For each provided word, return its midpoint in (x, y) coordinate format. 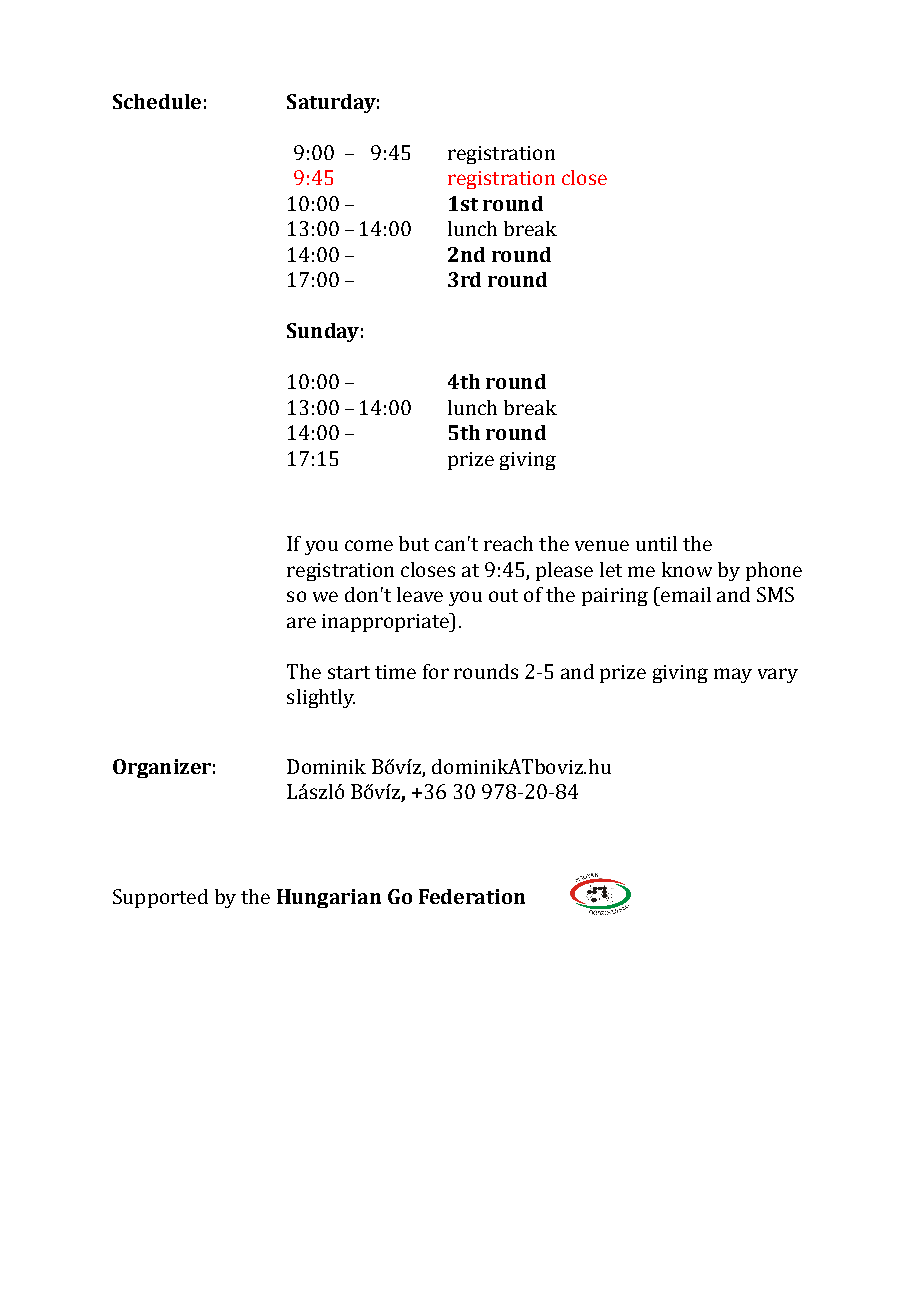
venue (602, 545)
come (369, 545)
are (301, 622)
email (685, 594)
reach (508, 543)
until (656, 543)
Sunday (323, 332)
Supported (160, 898)
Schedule (157, 101)
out (503, 595)
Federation (472, 896)
